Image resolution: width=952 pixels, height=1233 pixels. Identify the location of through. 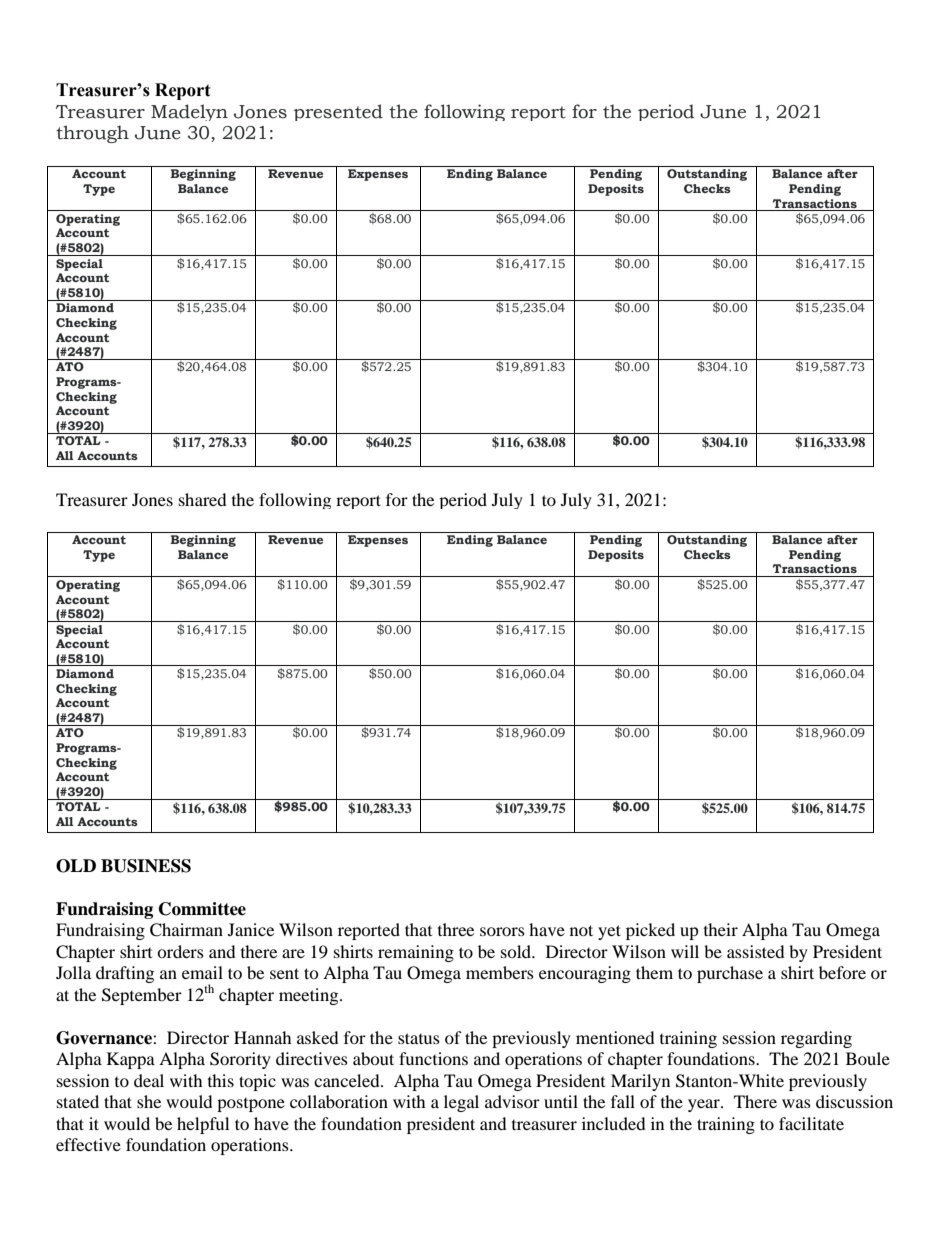
(92, 134).
